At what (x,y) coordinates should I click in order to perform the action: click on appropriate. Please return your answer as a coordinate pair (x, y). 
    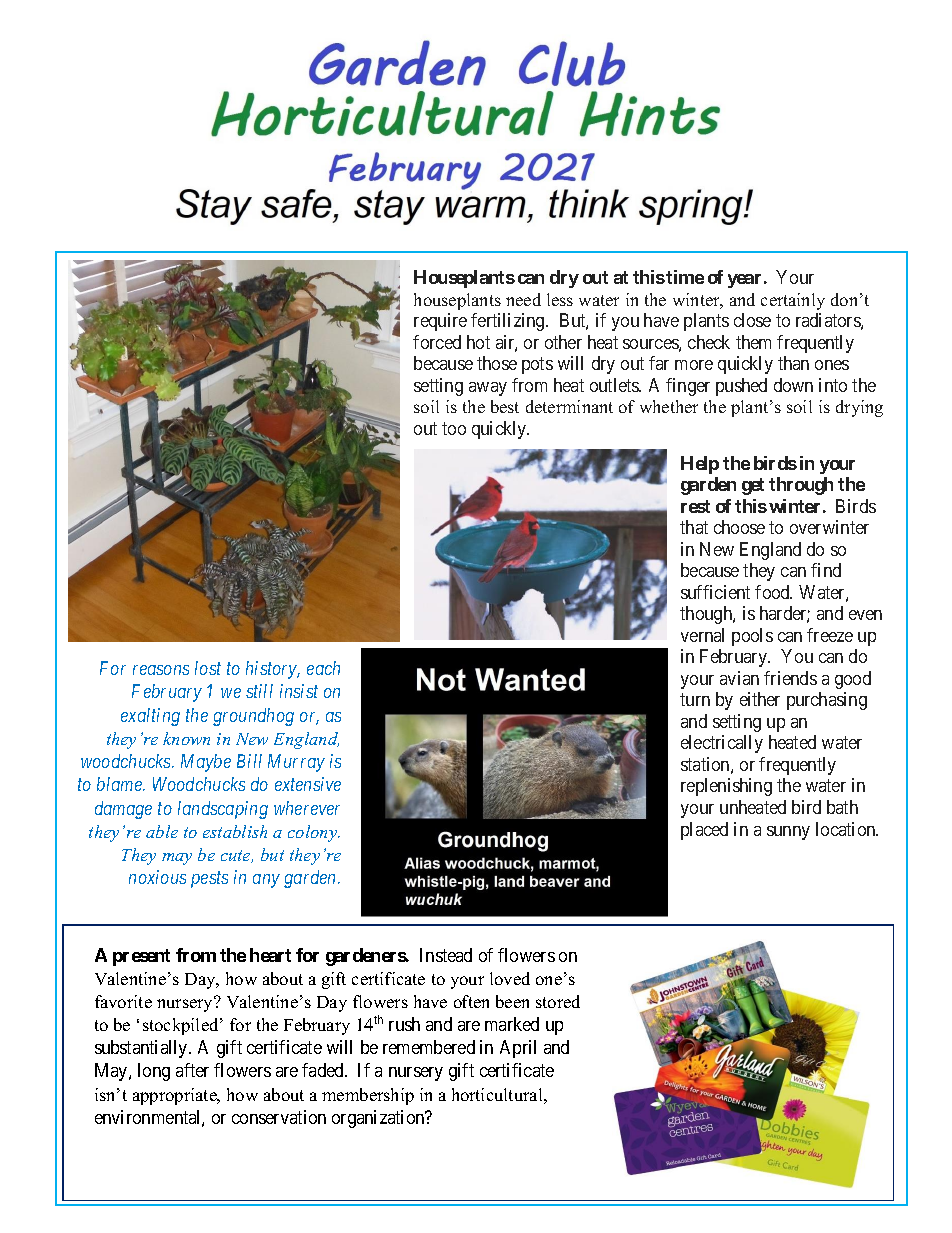
    Looking at the image, I should click on (176, 1096).
